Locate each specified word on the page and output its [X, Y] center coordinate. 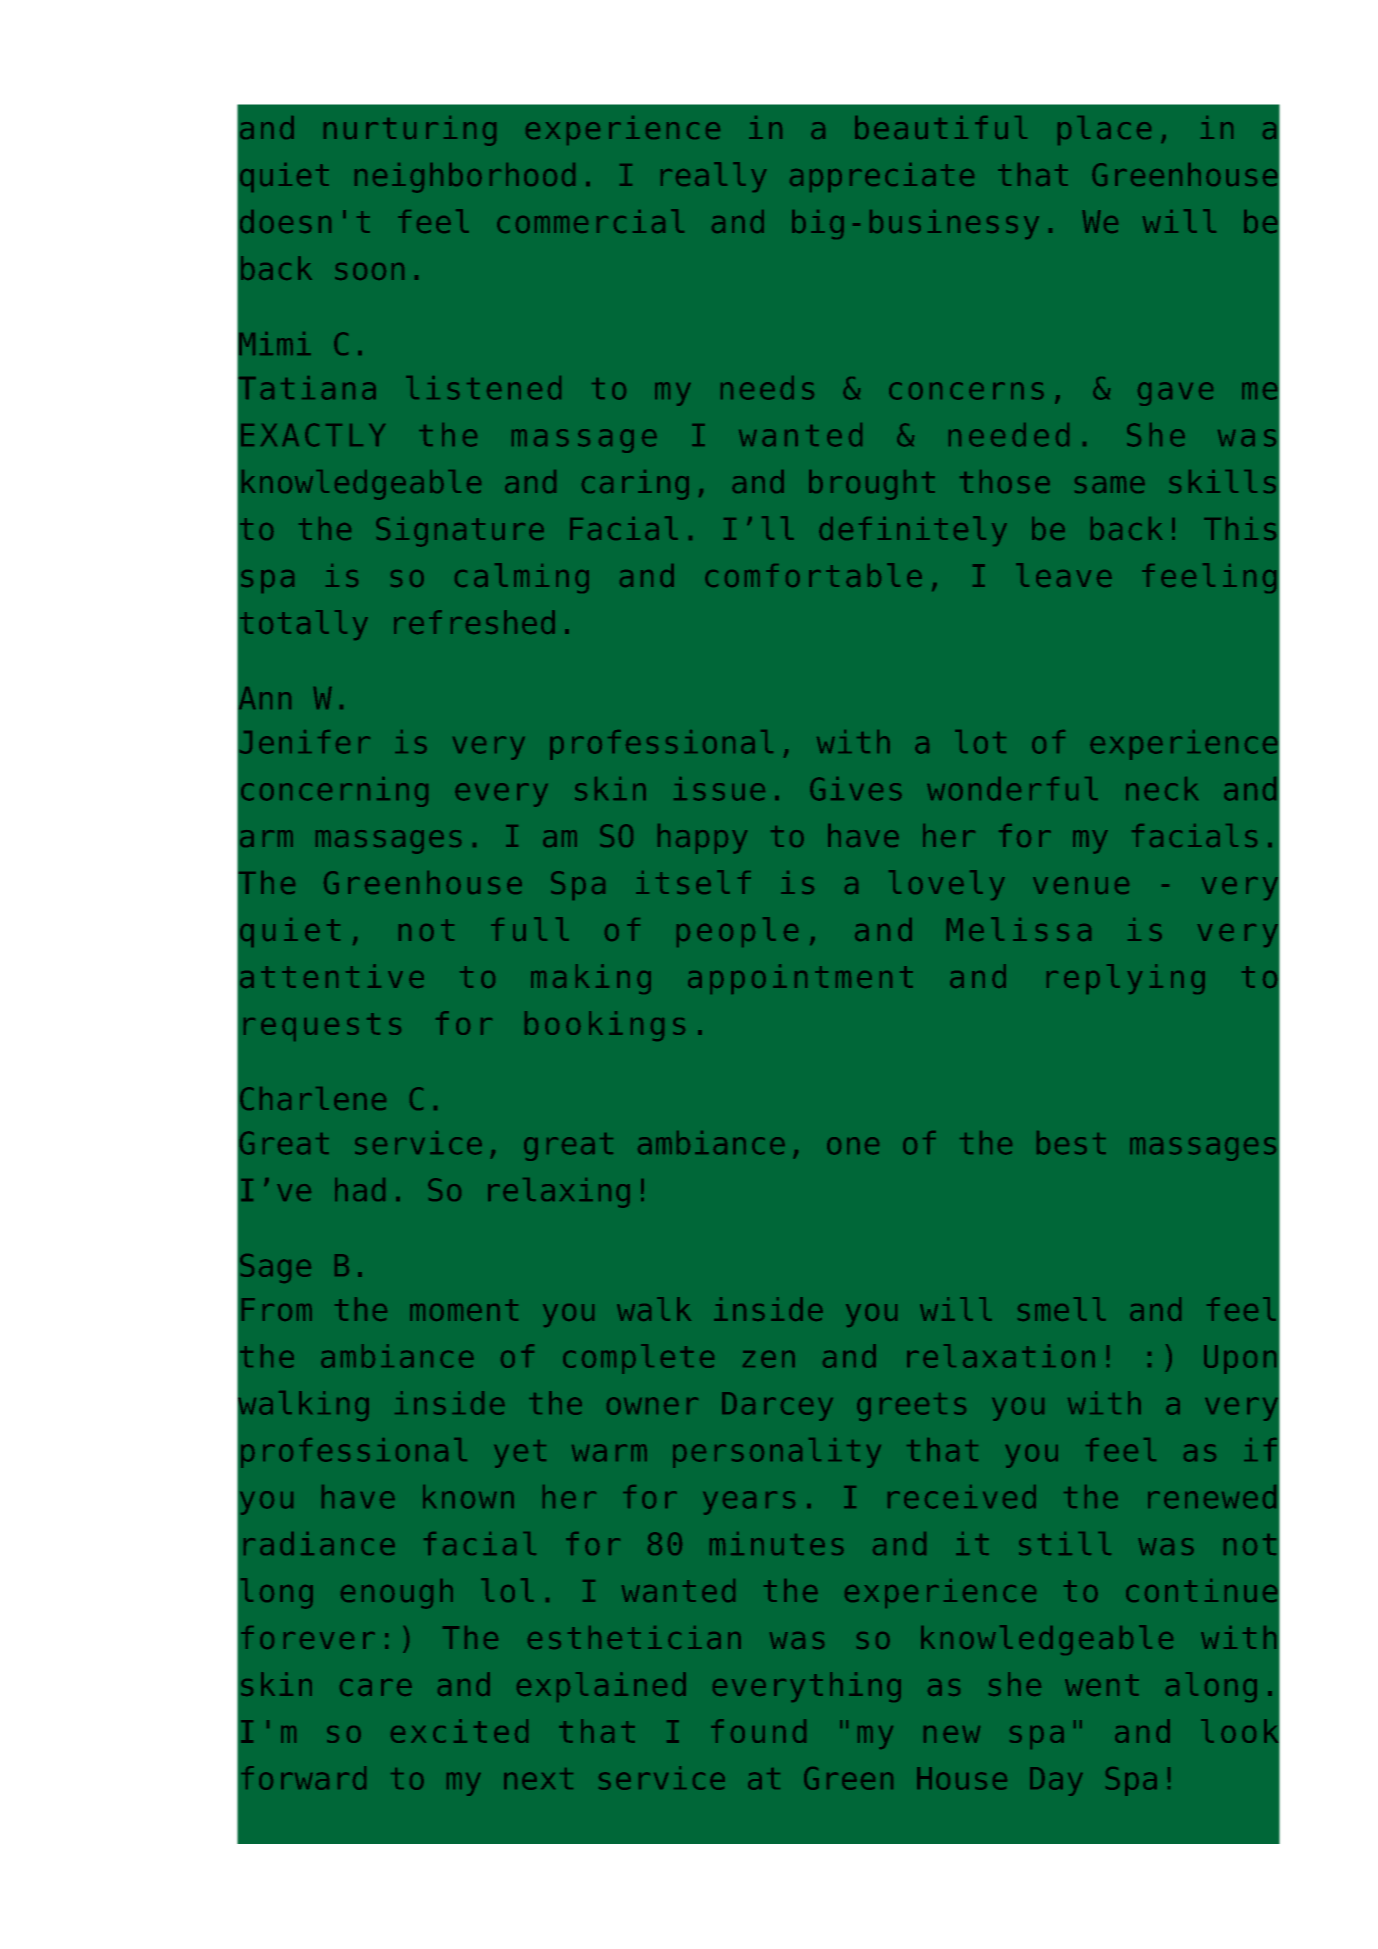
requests [322, 1027]
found [758, 1731]
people [737, 932]
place [1104, 130]
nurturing [410, 131]
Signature [460, 532]
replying [1126, 979]
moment [464, 1310]
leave [1064, 575]
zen [769, 1359]
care [376, 1687]
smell [1062, 1309]
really [713, 177]
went [1102, 1685]
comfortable [813, 575]
